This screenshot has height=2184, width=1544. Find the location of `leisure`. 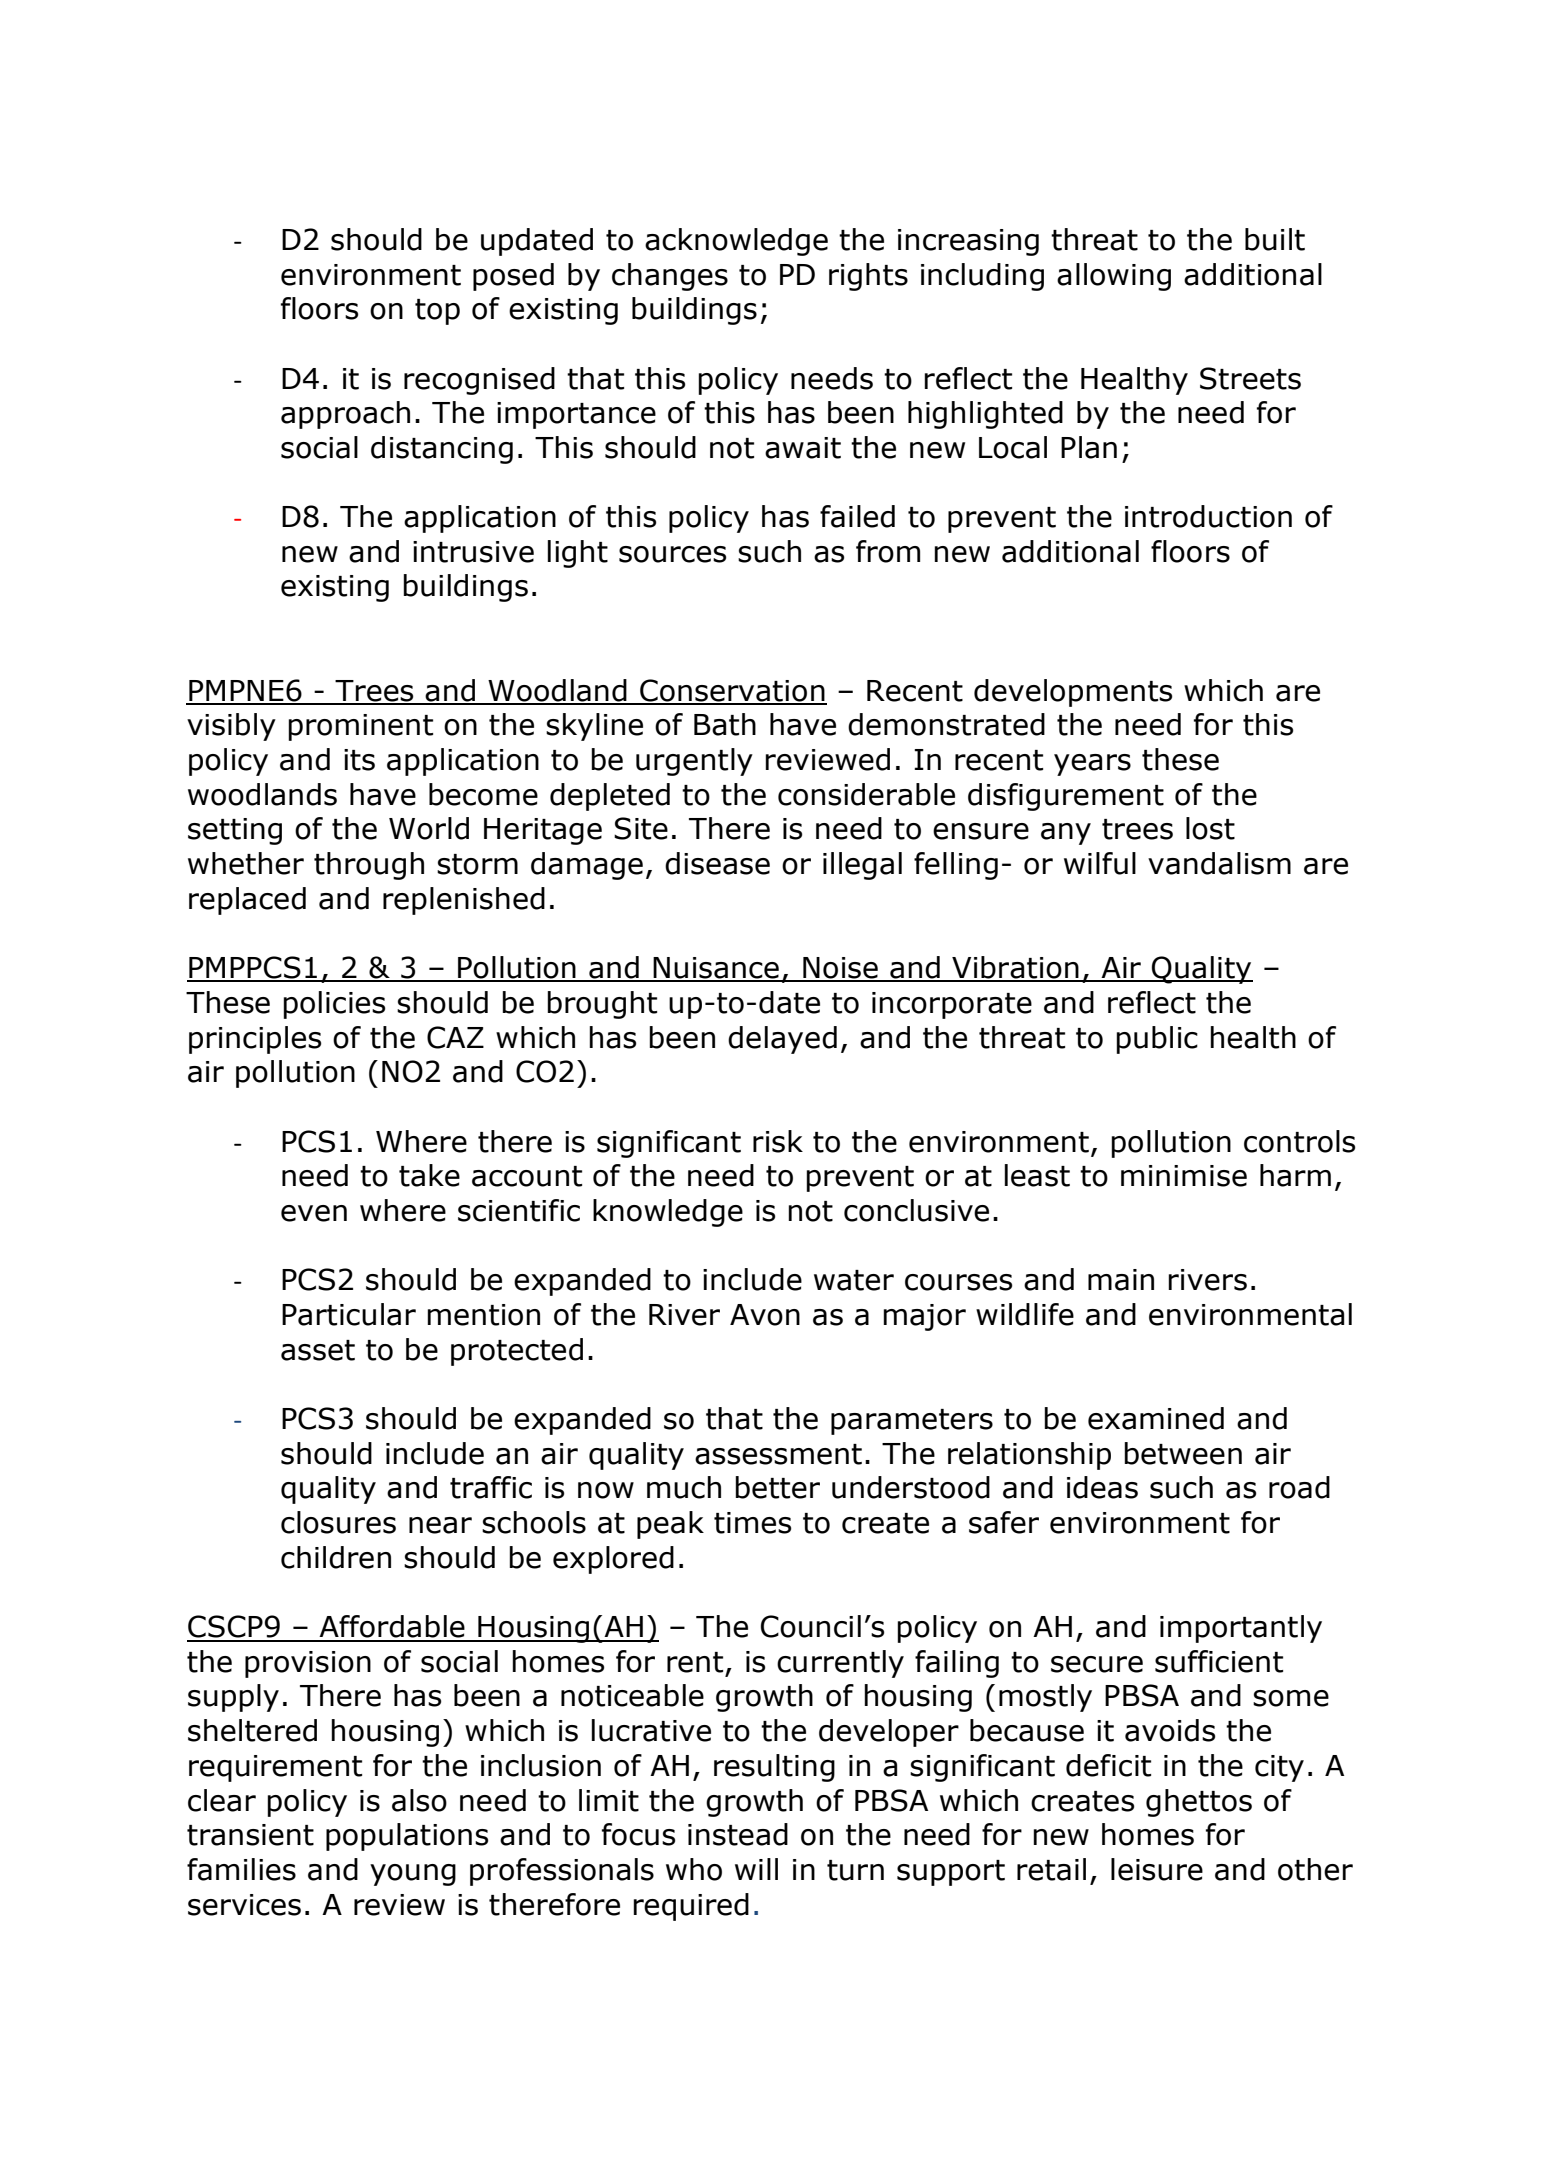

leisure is located at coordinates (1157, 1869).
